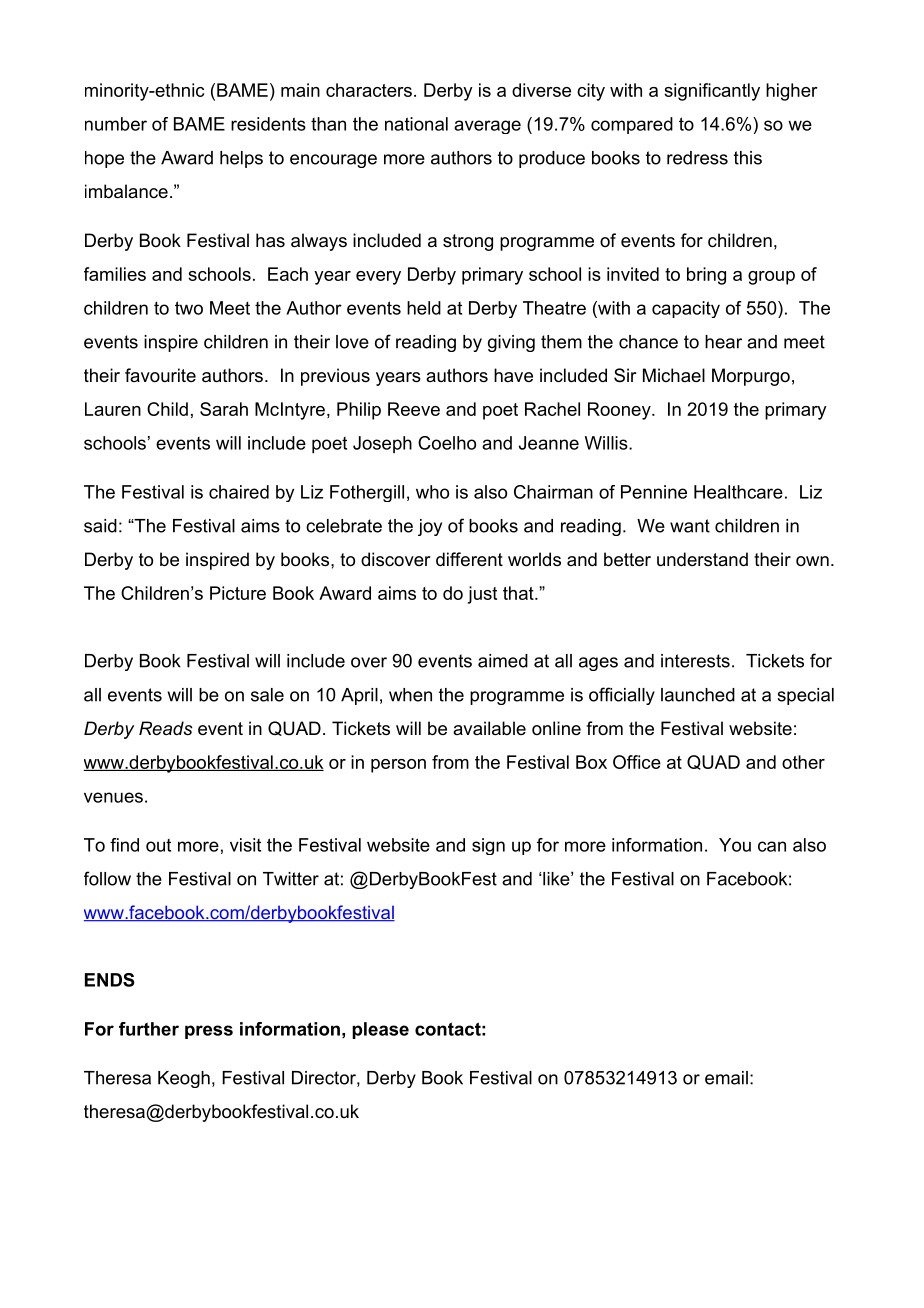 Image resolution: width=924 pixels, height=1308 pixels. What do you see at coordinates (380, 1030) in the screenshot?
I see `please` at bounding box center [380, 1030].
